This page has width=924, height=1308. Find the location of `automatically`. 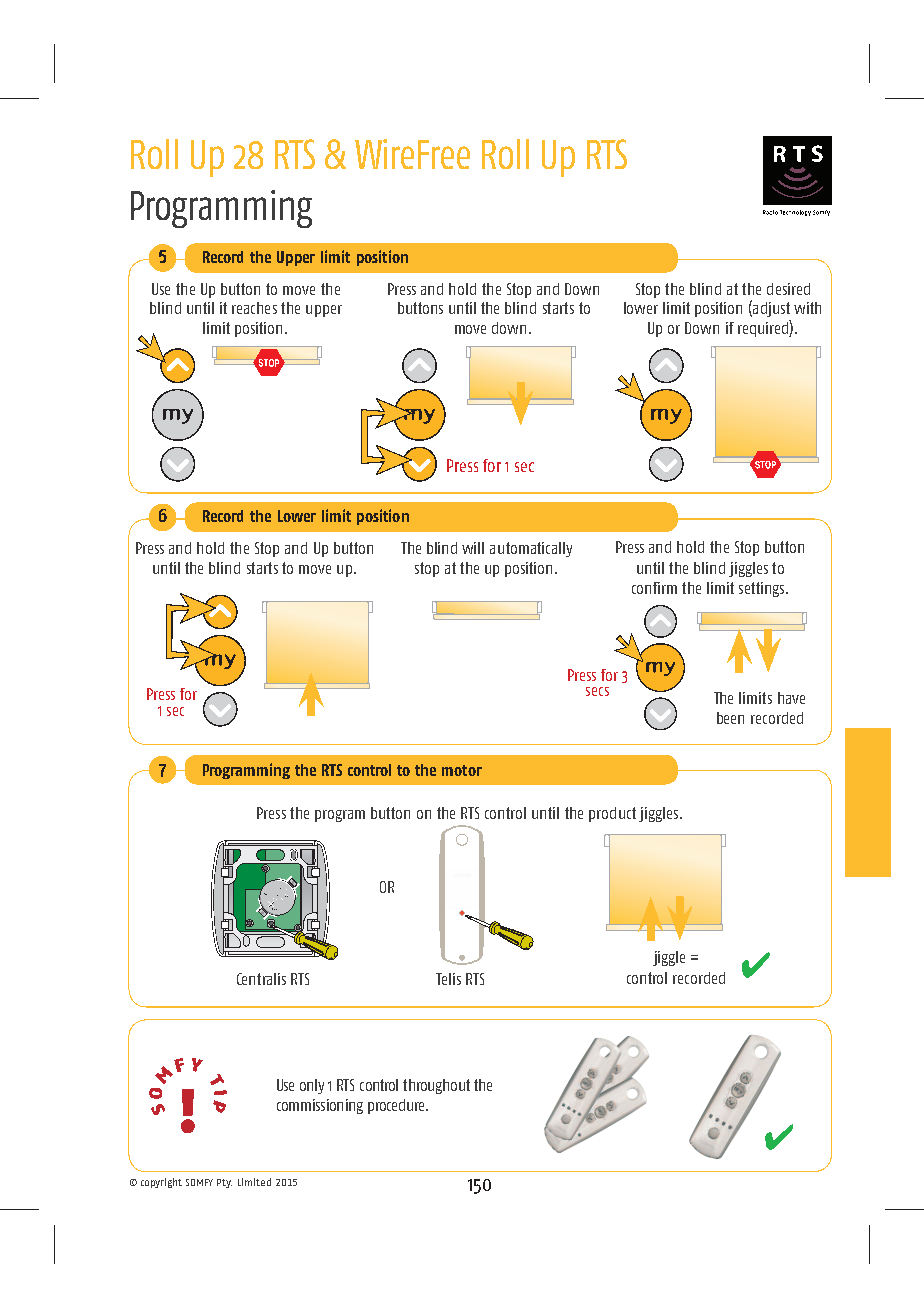

automatically is located at coordinates (531, 549).
